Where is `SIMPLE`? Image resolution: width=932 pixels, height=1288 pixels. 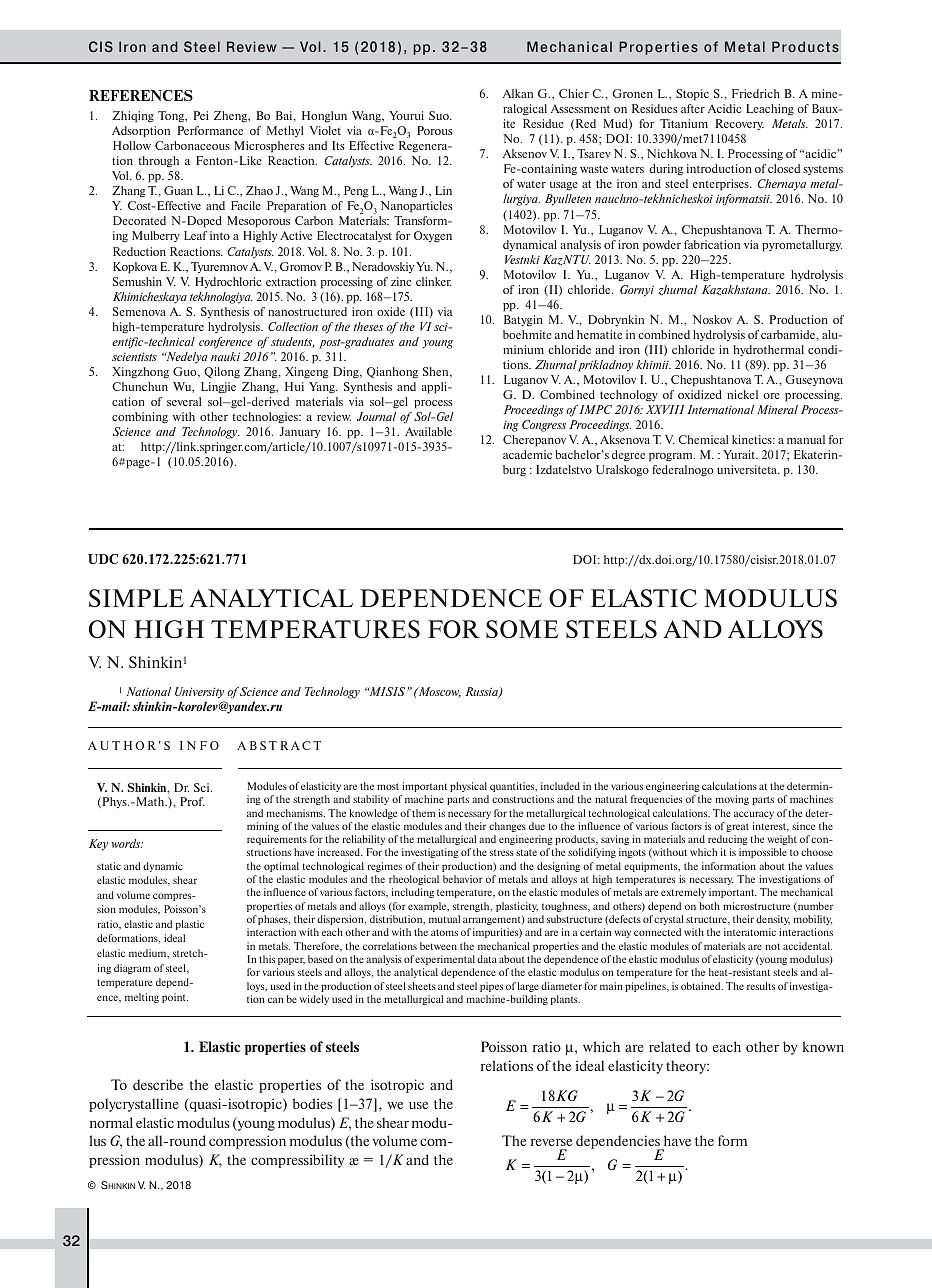
SIMPLE is located at coordinates (136, 598).
